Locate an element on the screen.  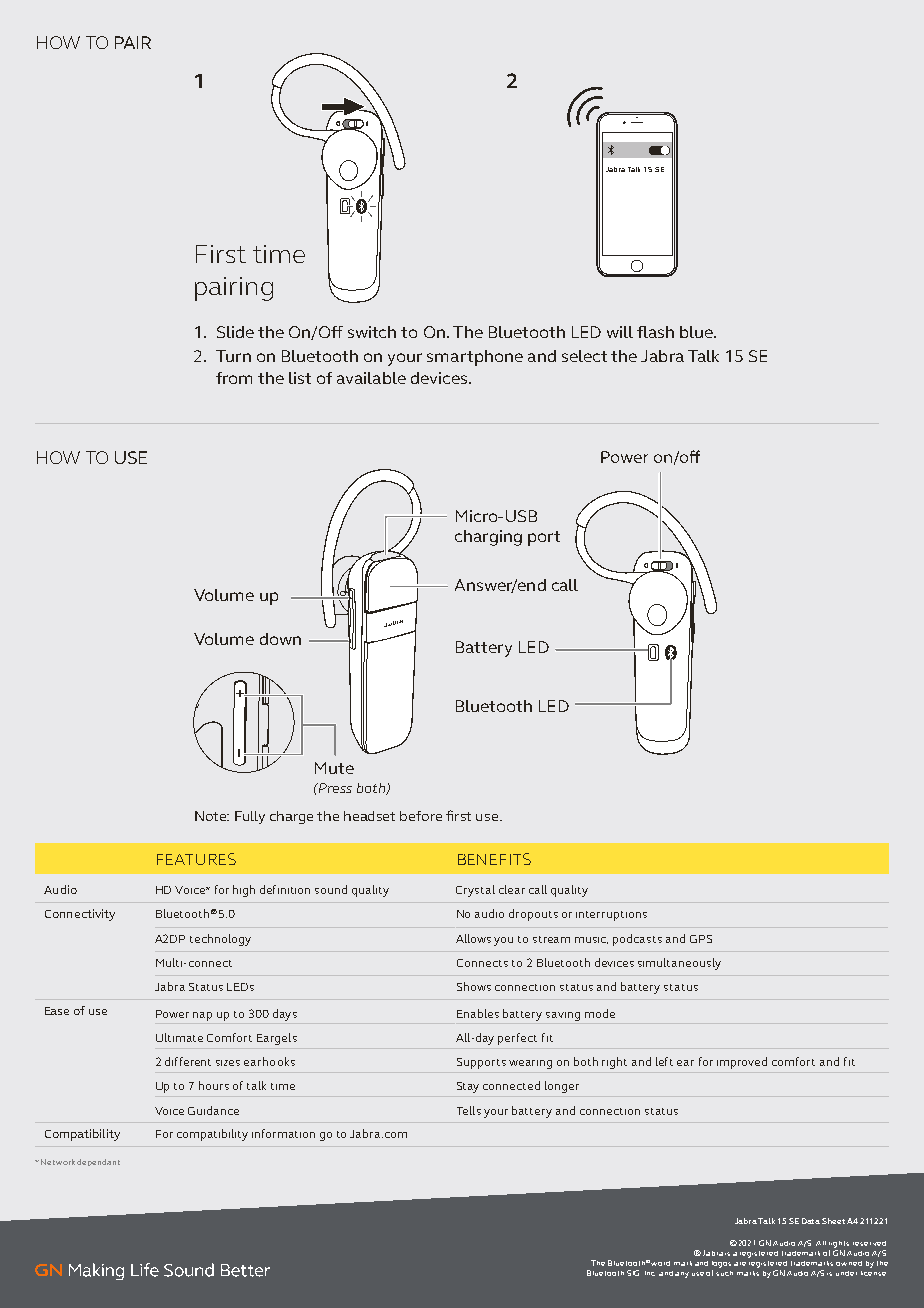
GPS is located at coordinates (701, 939).
